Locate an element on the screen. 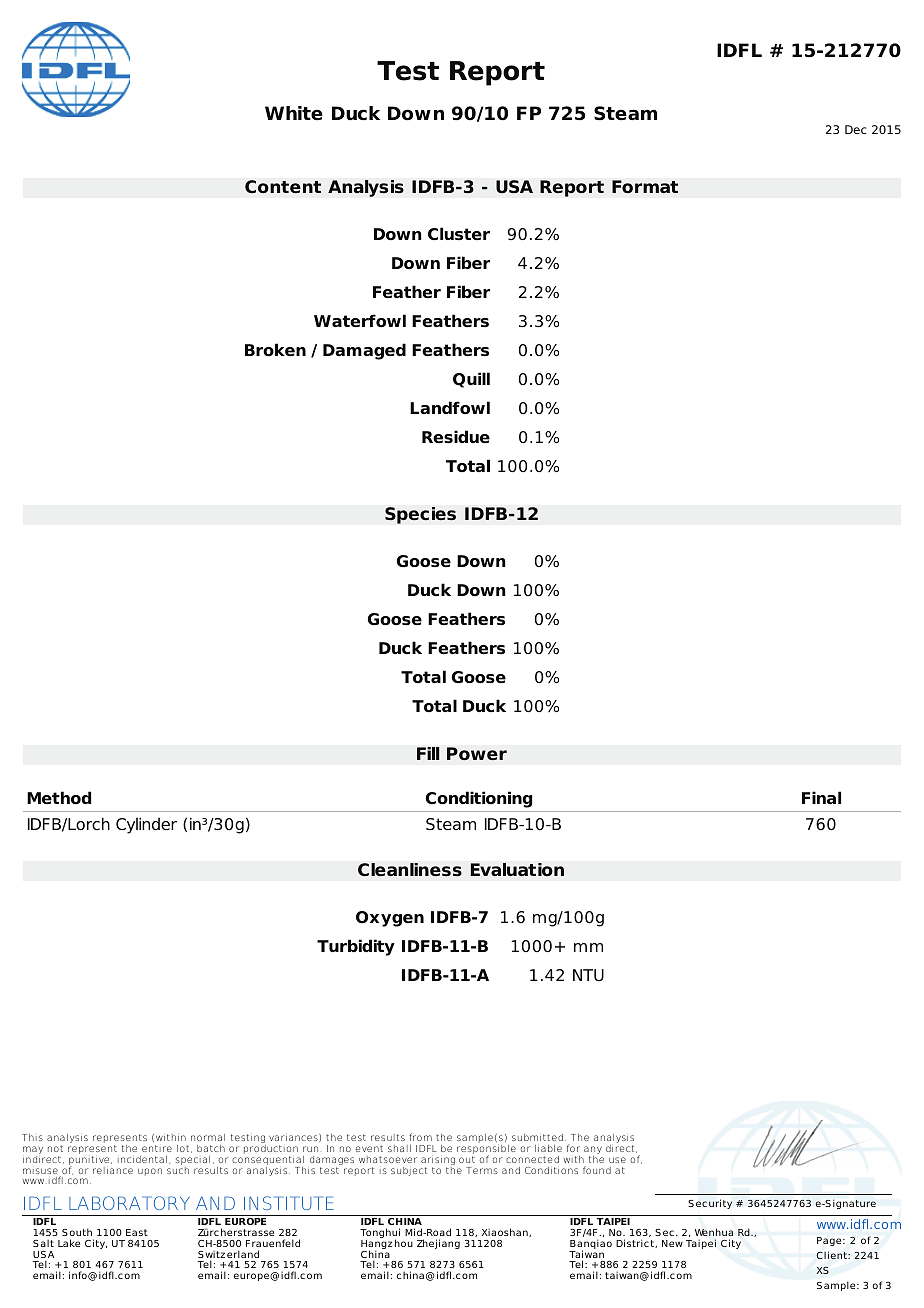  Cluster is located at coordinates (459, 234).
